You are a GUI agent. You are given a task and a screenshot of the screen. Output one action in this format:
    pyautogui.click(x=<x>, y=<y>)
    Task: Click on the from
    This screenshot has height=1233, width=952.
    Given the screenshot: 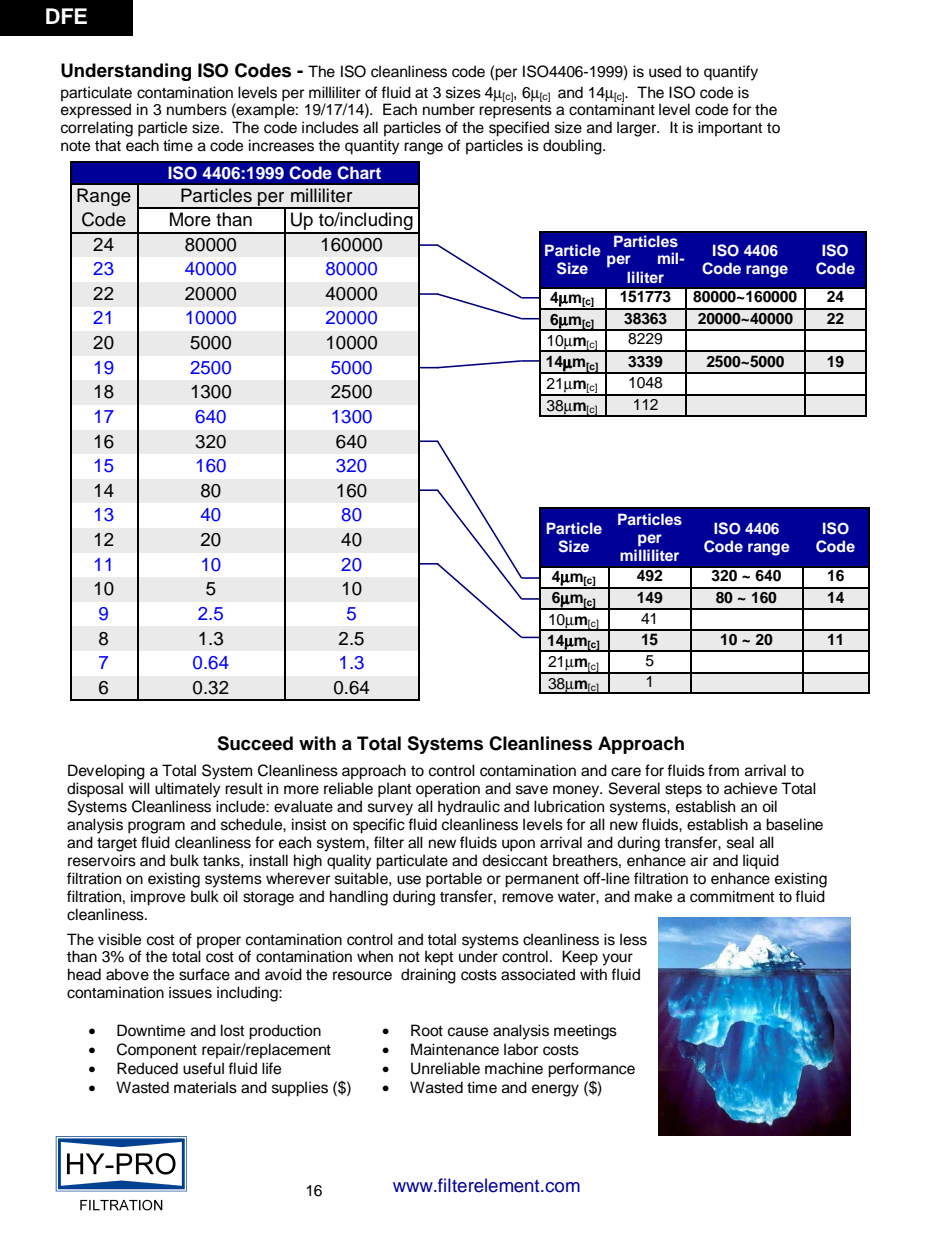 What is the action you would take?
    pyautogui.click(x=723, y=770)
